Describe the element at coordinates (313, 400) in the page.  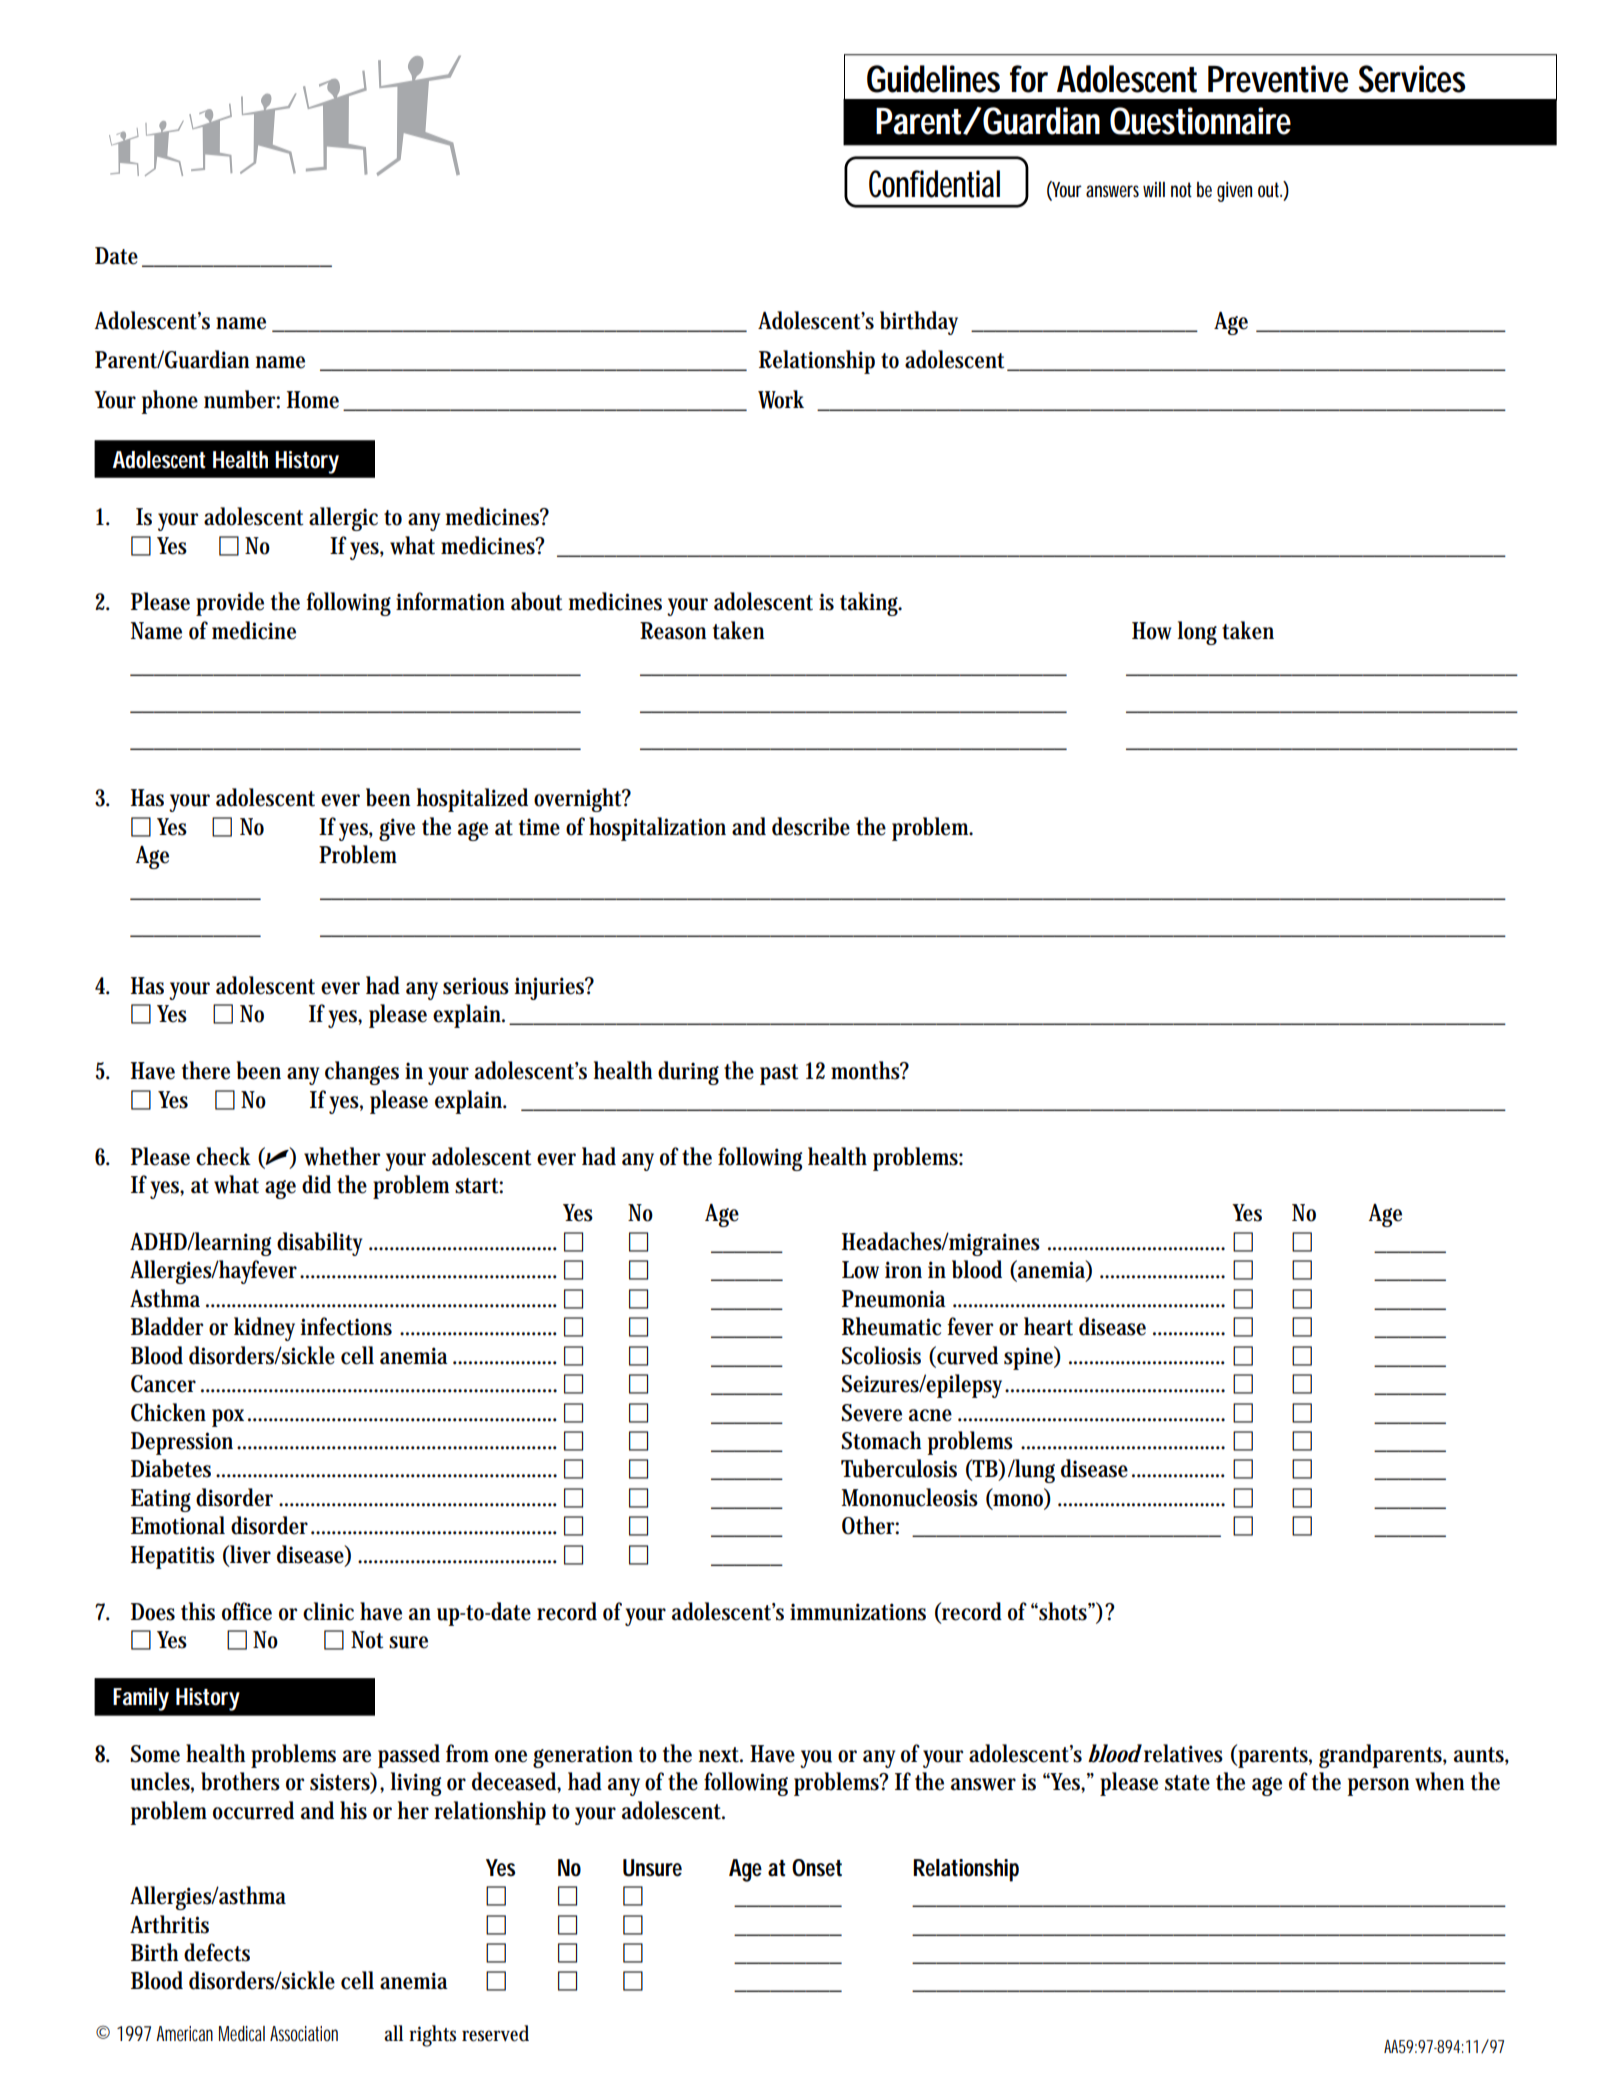
I see `Home` at that location.
